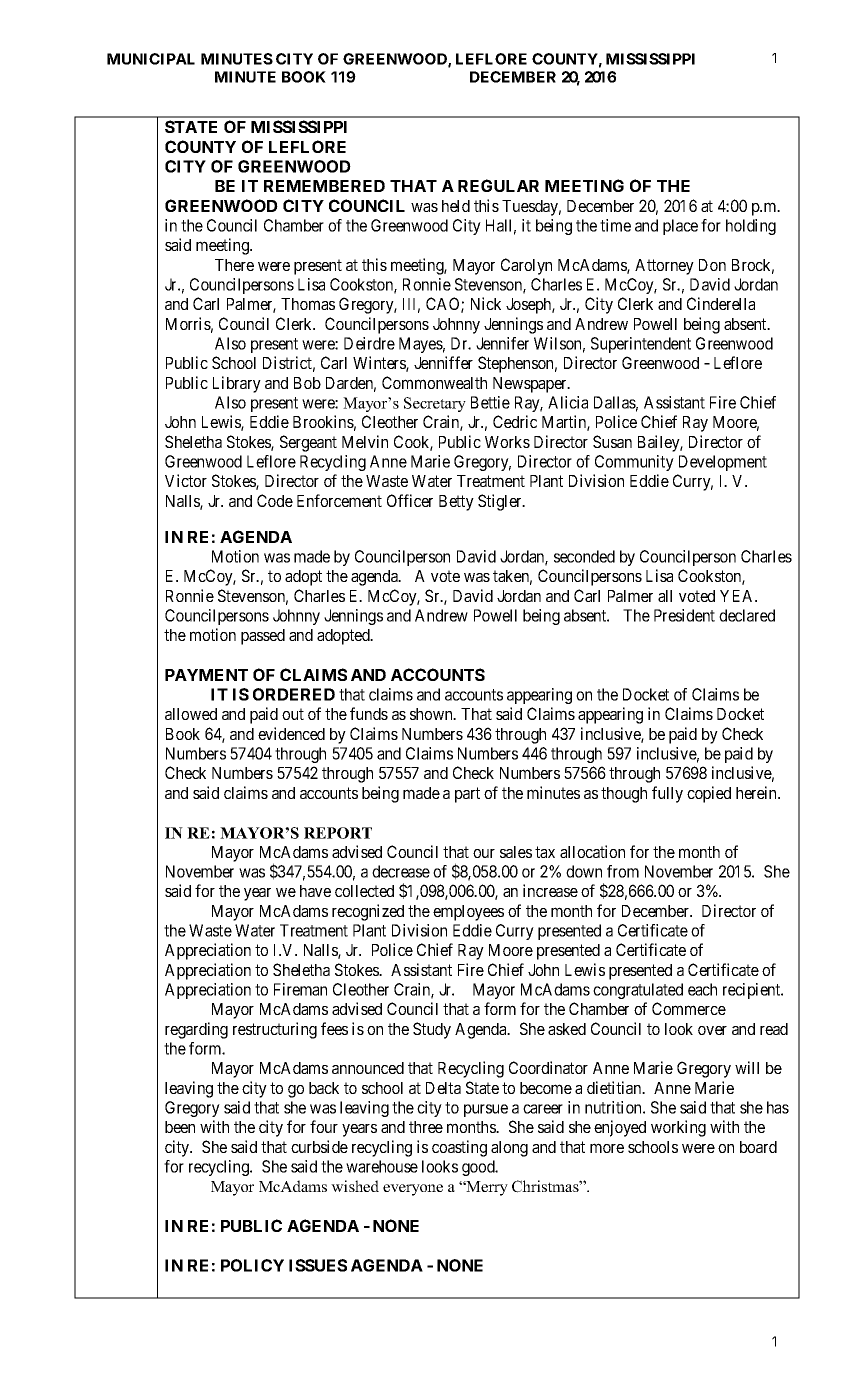 This document has width=849, height=1400. What do you see at coordinates (432, 714) in the document?
I see `shown` at bounding box center [432, 714].
